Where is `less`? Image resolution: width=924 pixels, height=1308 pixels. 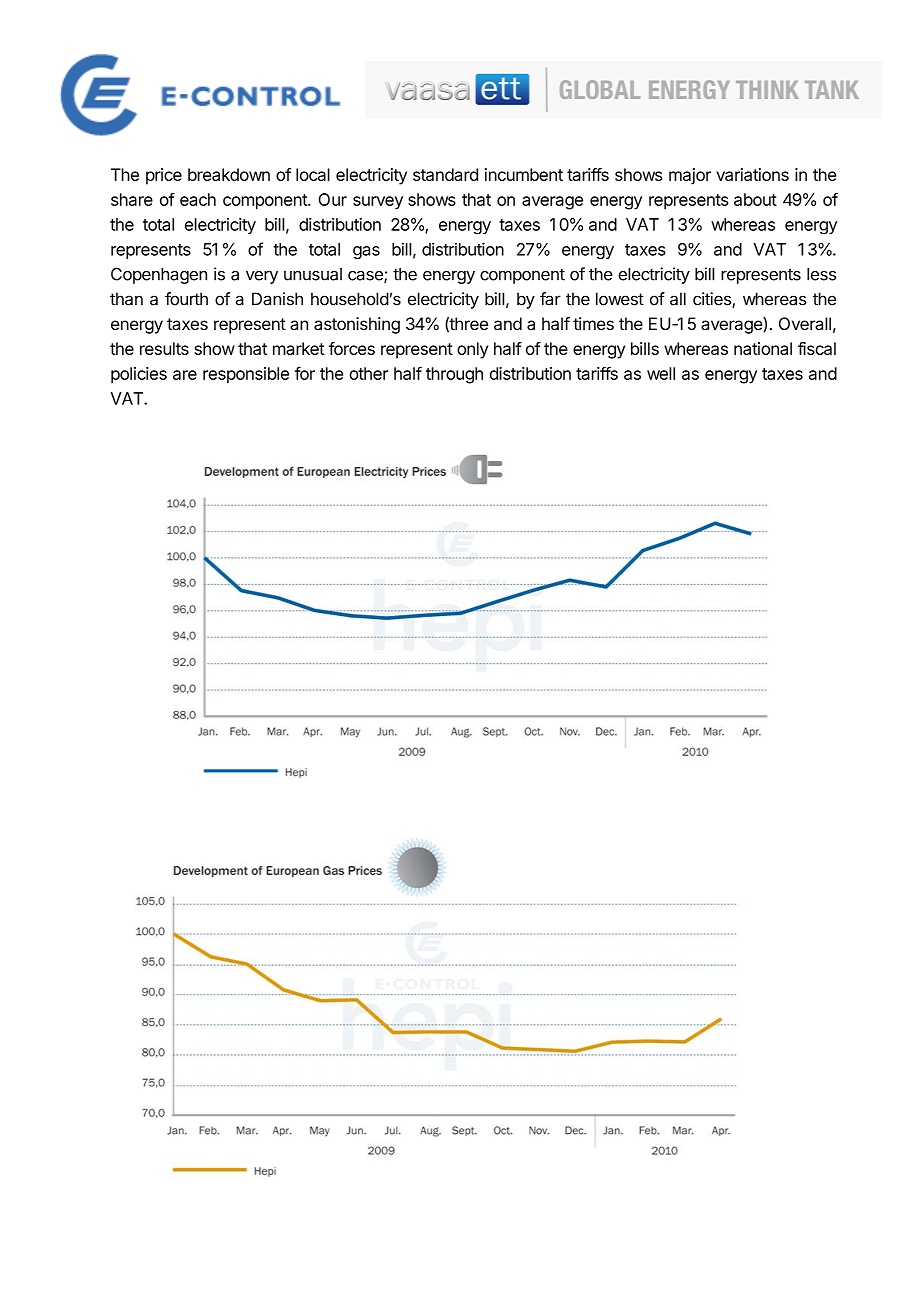 less is located at coordinates (821, 274).
